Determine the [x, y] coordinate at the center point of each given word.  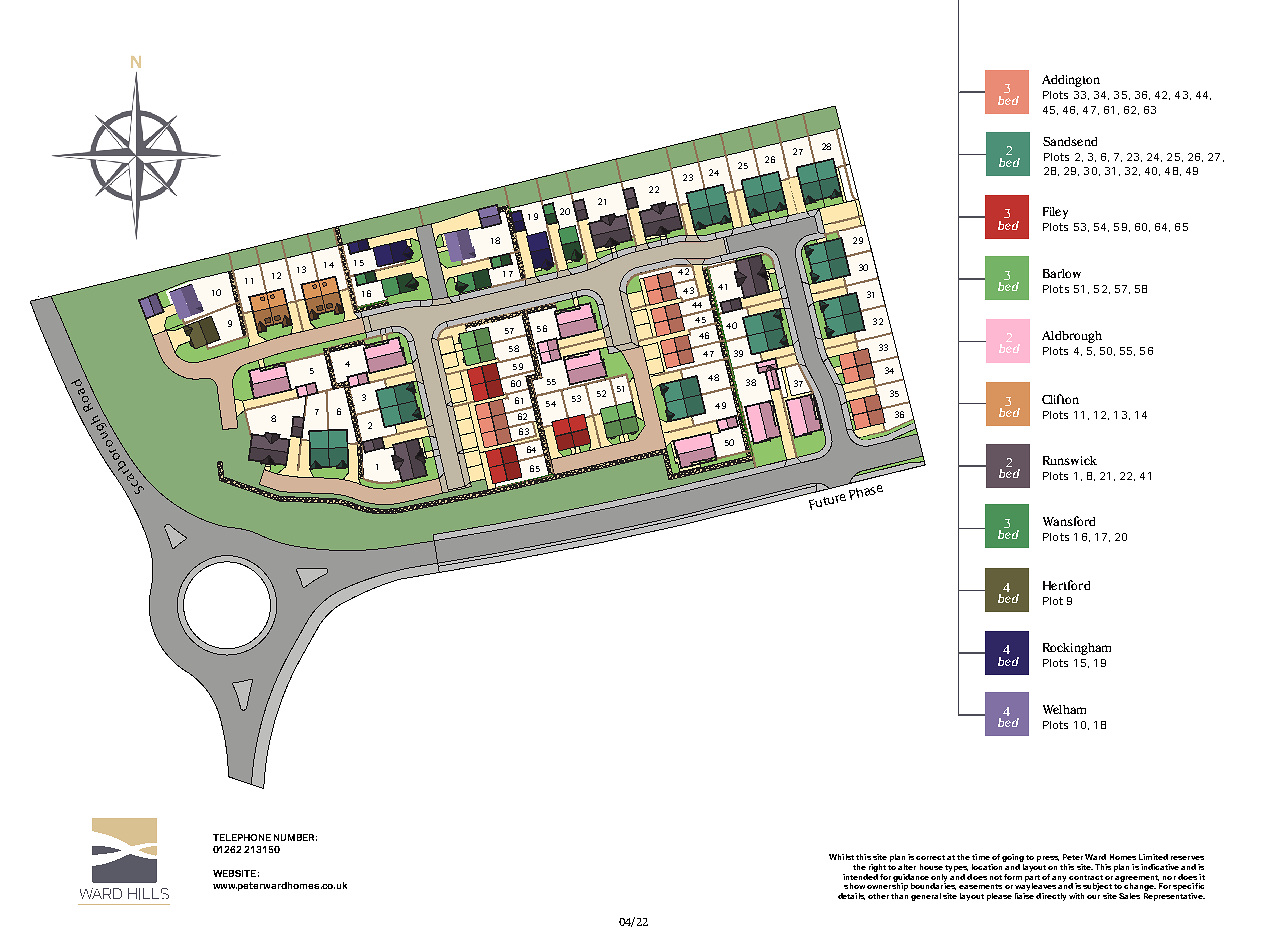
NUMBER [295, 837]
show [854, 886]
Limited [1153, 857]
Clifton [1060, 399]
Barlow [1062, 273]
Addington [1071, 81]
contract [1086, 877]
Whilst [841, 857]
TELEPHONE [242, 837]
